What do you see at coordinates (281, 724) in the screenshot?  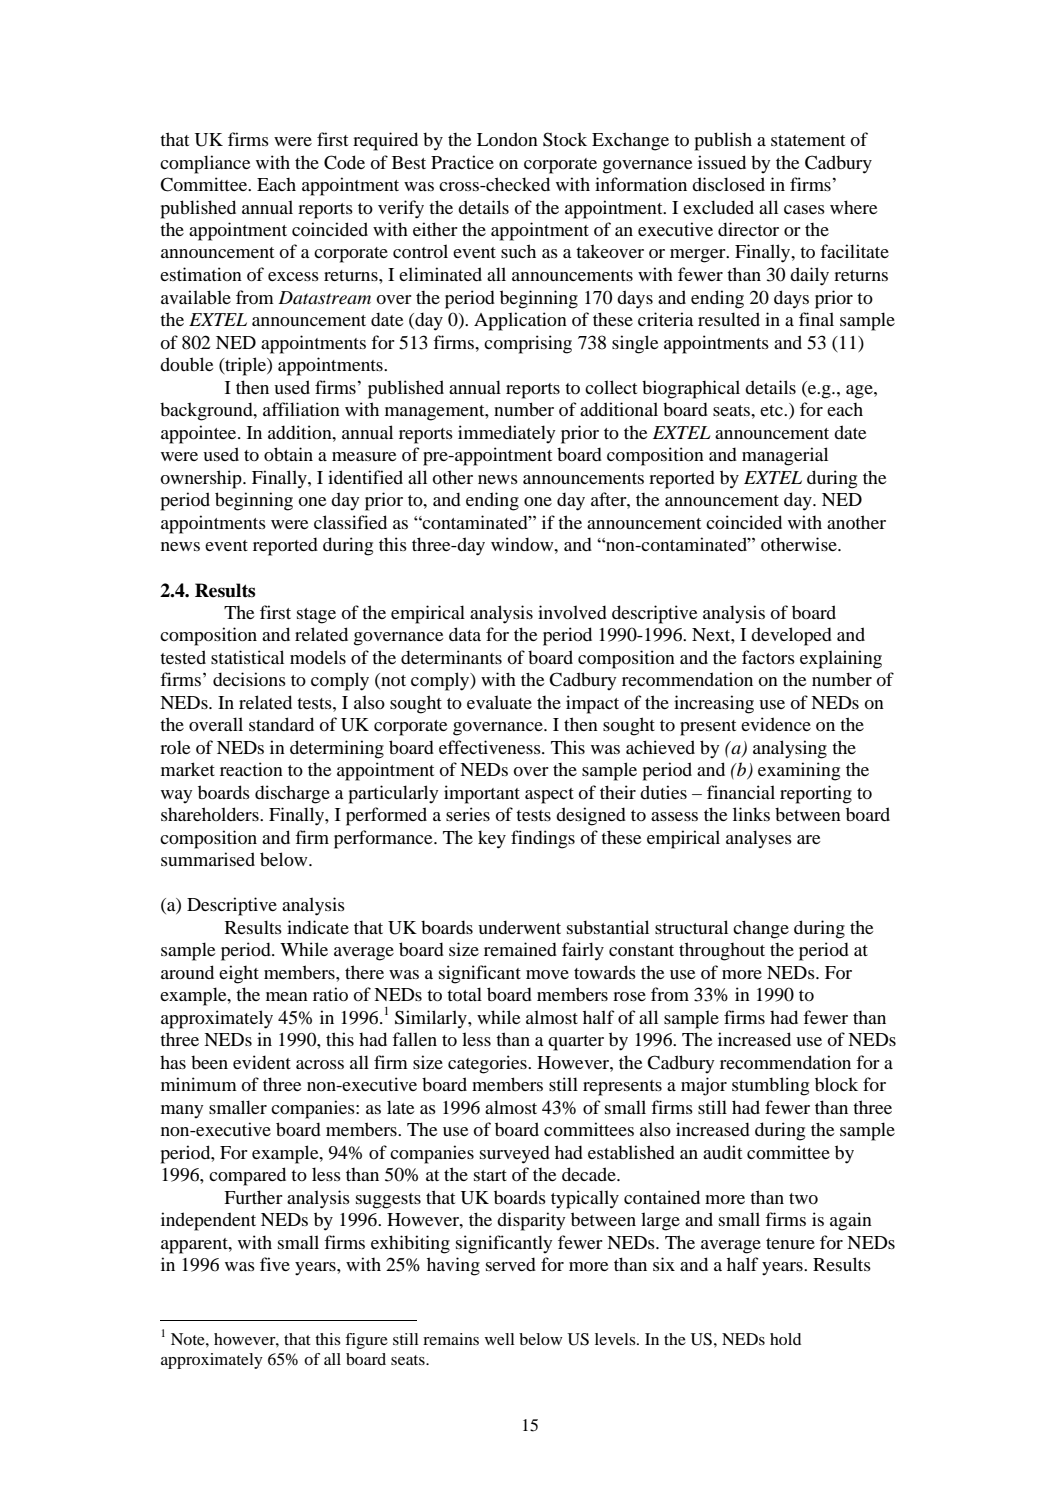 I see `standard` at bounding box center [281, 724].
